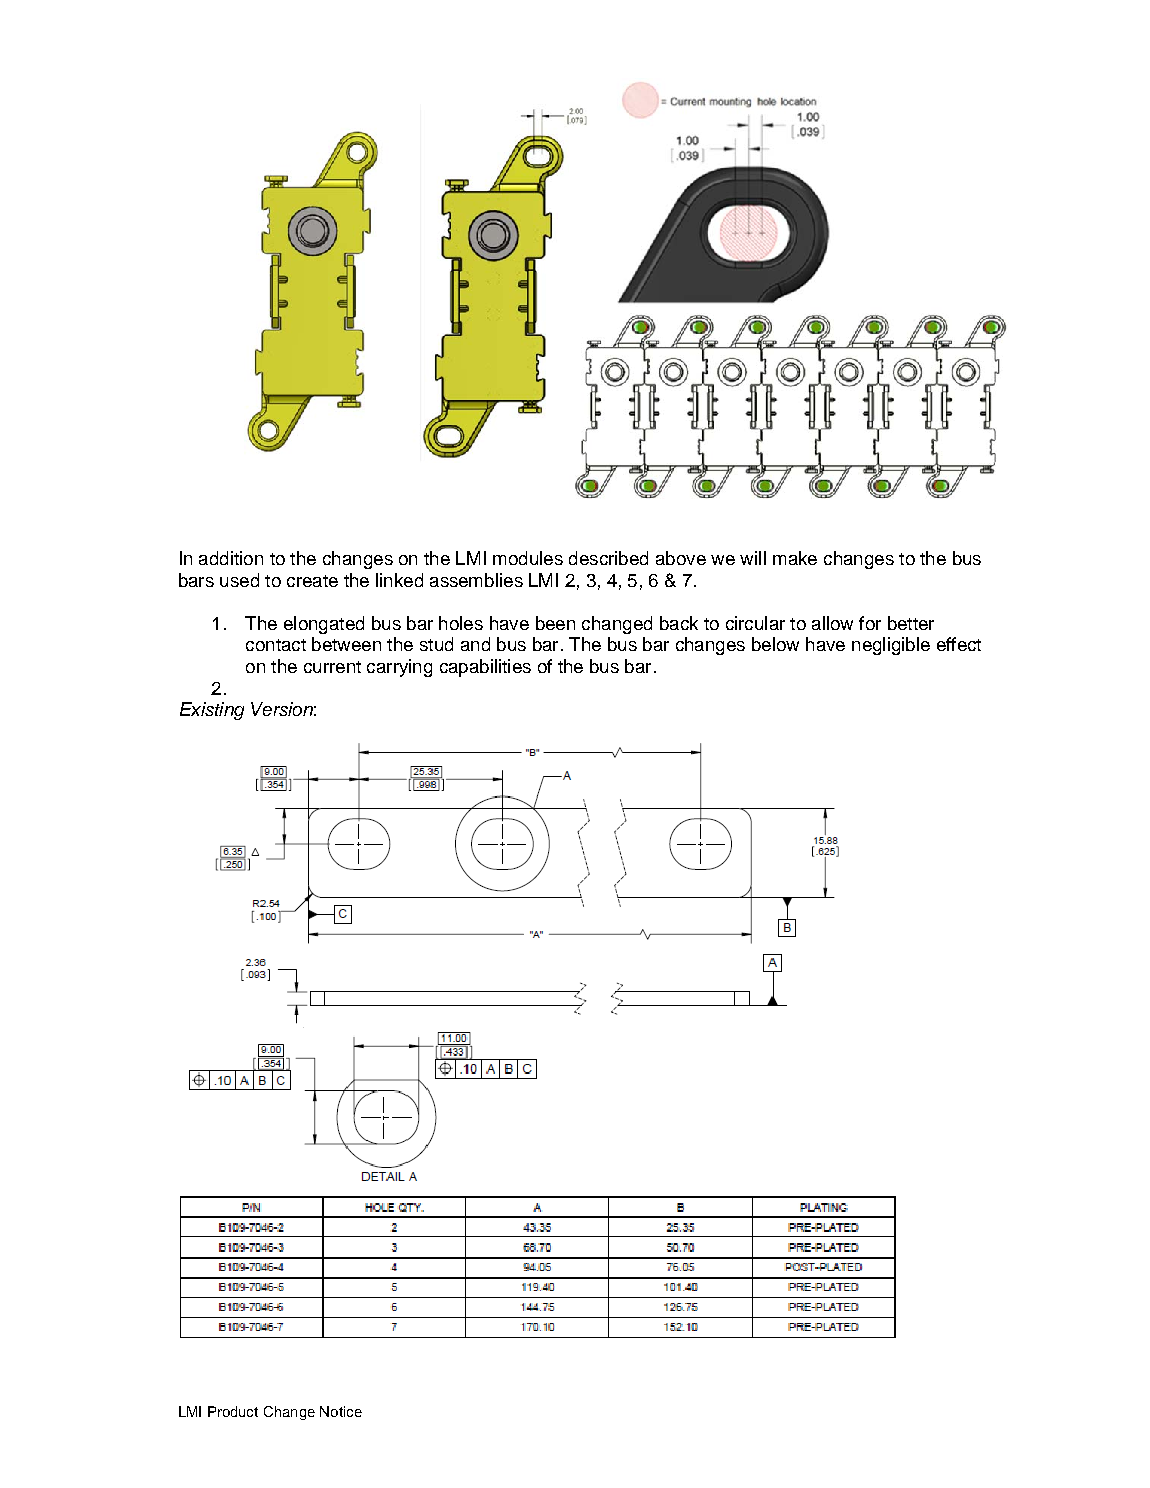 The width and height of the page is (1150, 1488). What do you see at coordinates (959, 644) in the page?
I see `effect` at bounding box center [959, 644].
